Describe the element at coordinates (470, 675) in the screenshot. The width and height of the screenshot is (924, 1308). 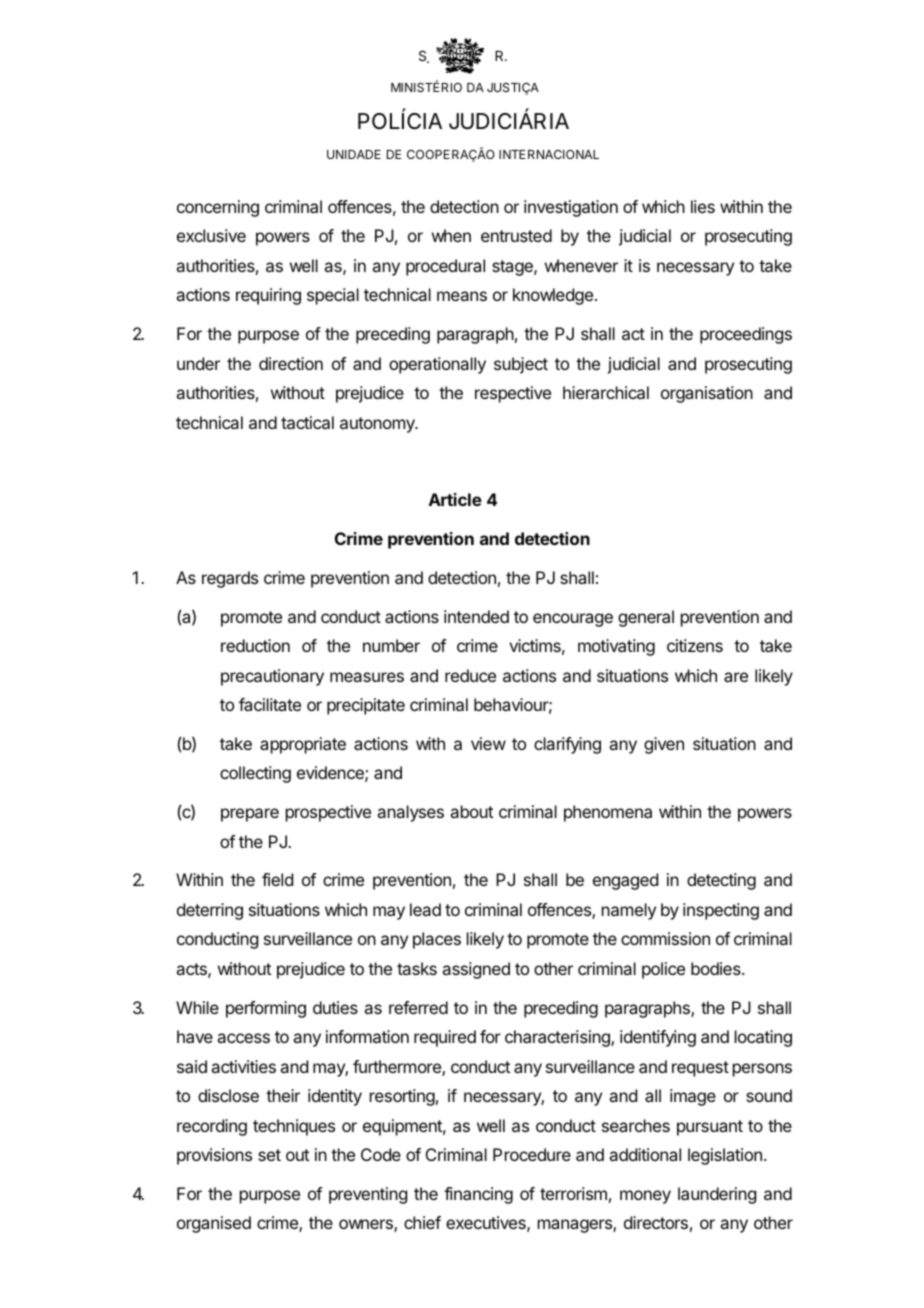
I see `reduce` at that location.
